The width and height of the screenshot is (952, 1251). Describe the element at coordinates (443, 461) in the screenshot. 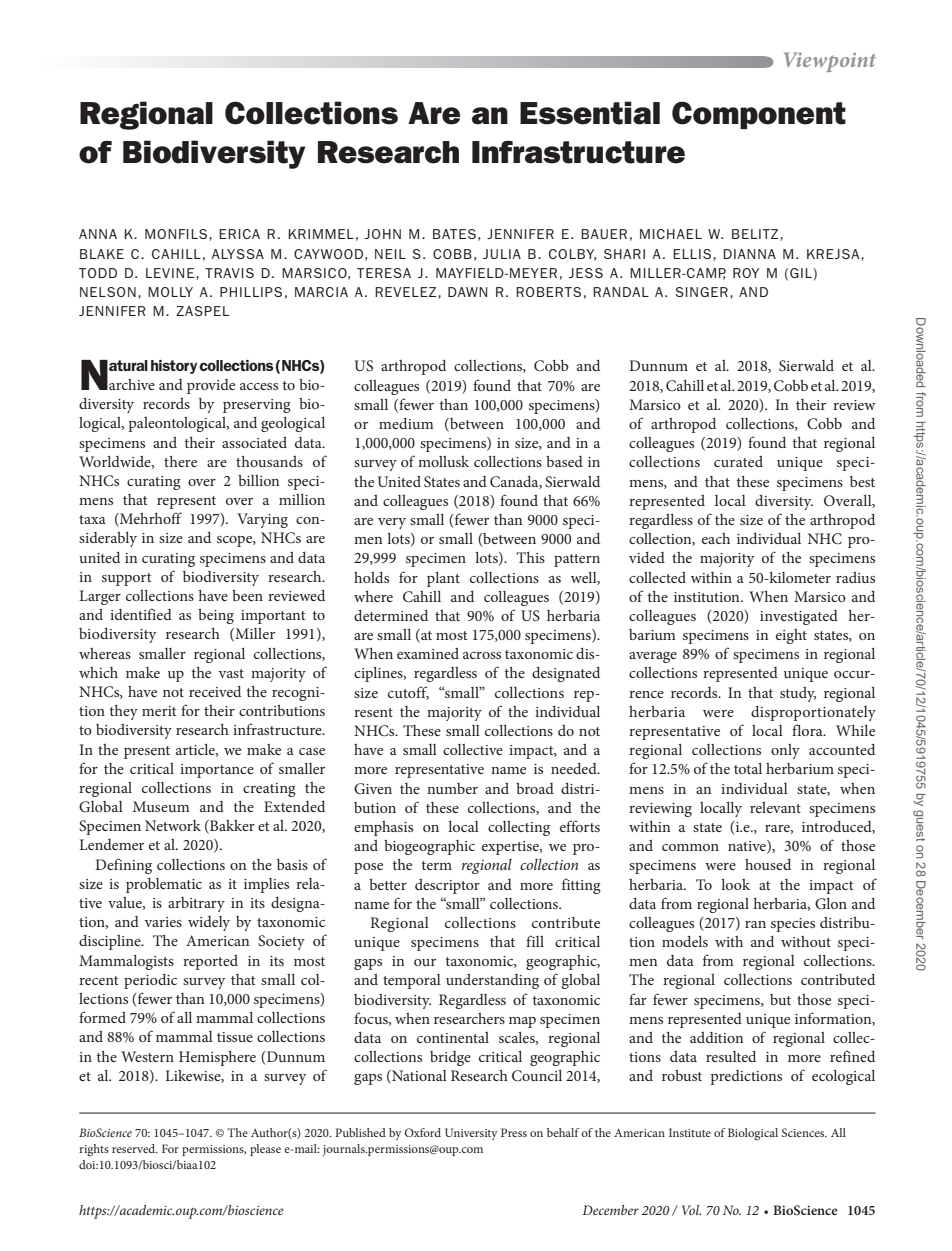

I see `mollusk` at that location.
